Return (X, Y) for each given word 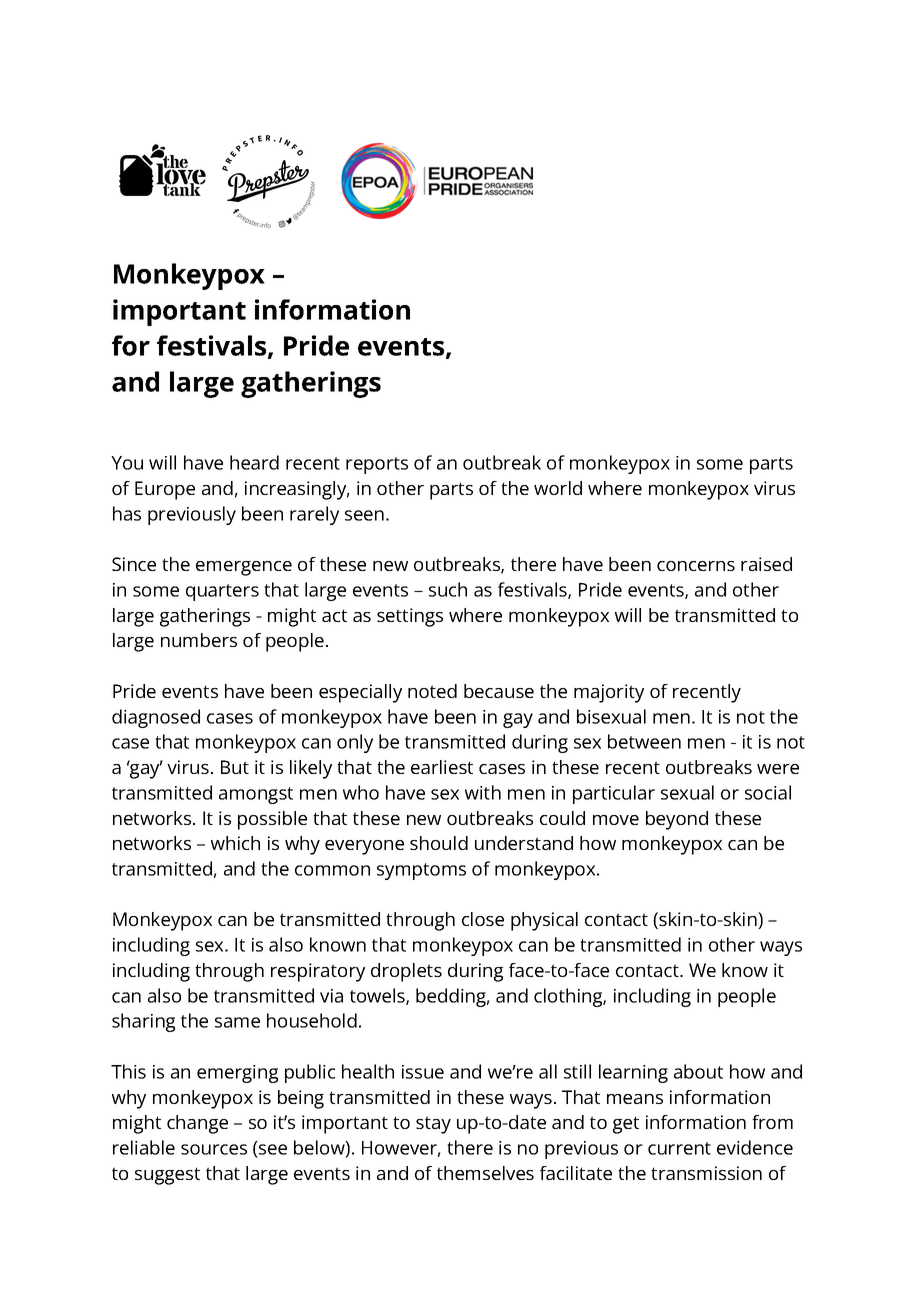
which (235, 843)
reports (377, 465)
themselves (485, 1173)
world (558, 488)
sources (214, 1149)
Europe (165, 490)
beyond (677, 820)
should (439, 843)
